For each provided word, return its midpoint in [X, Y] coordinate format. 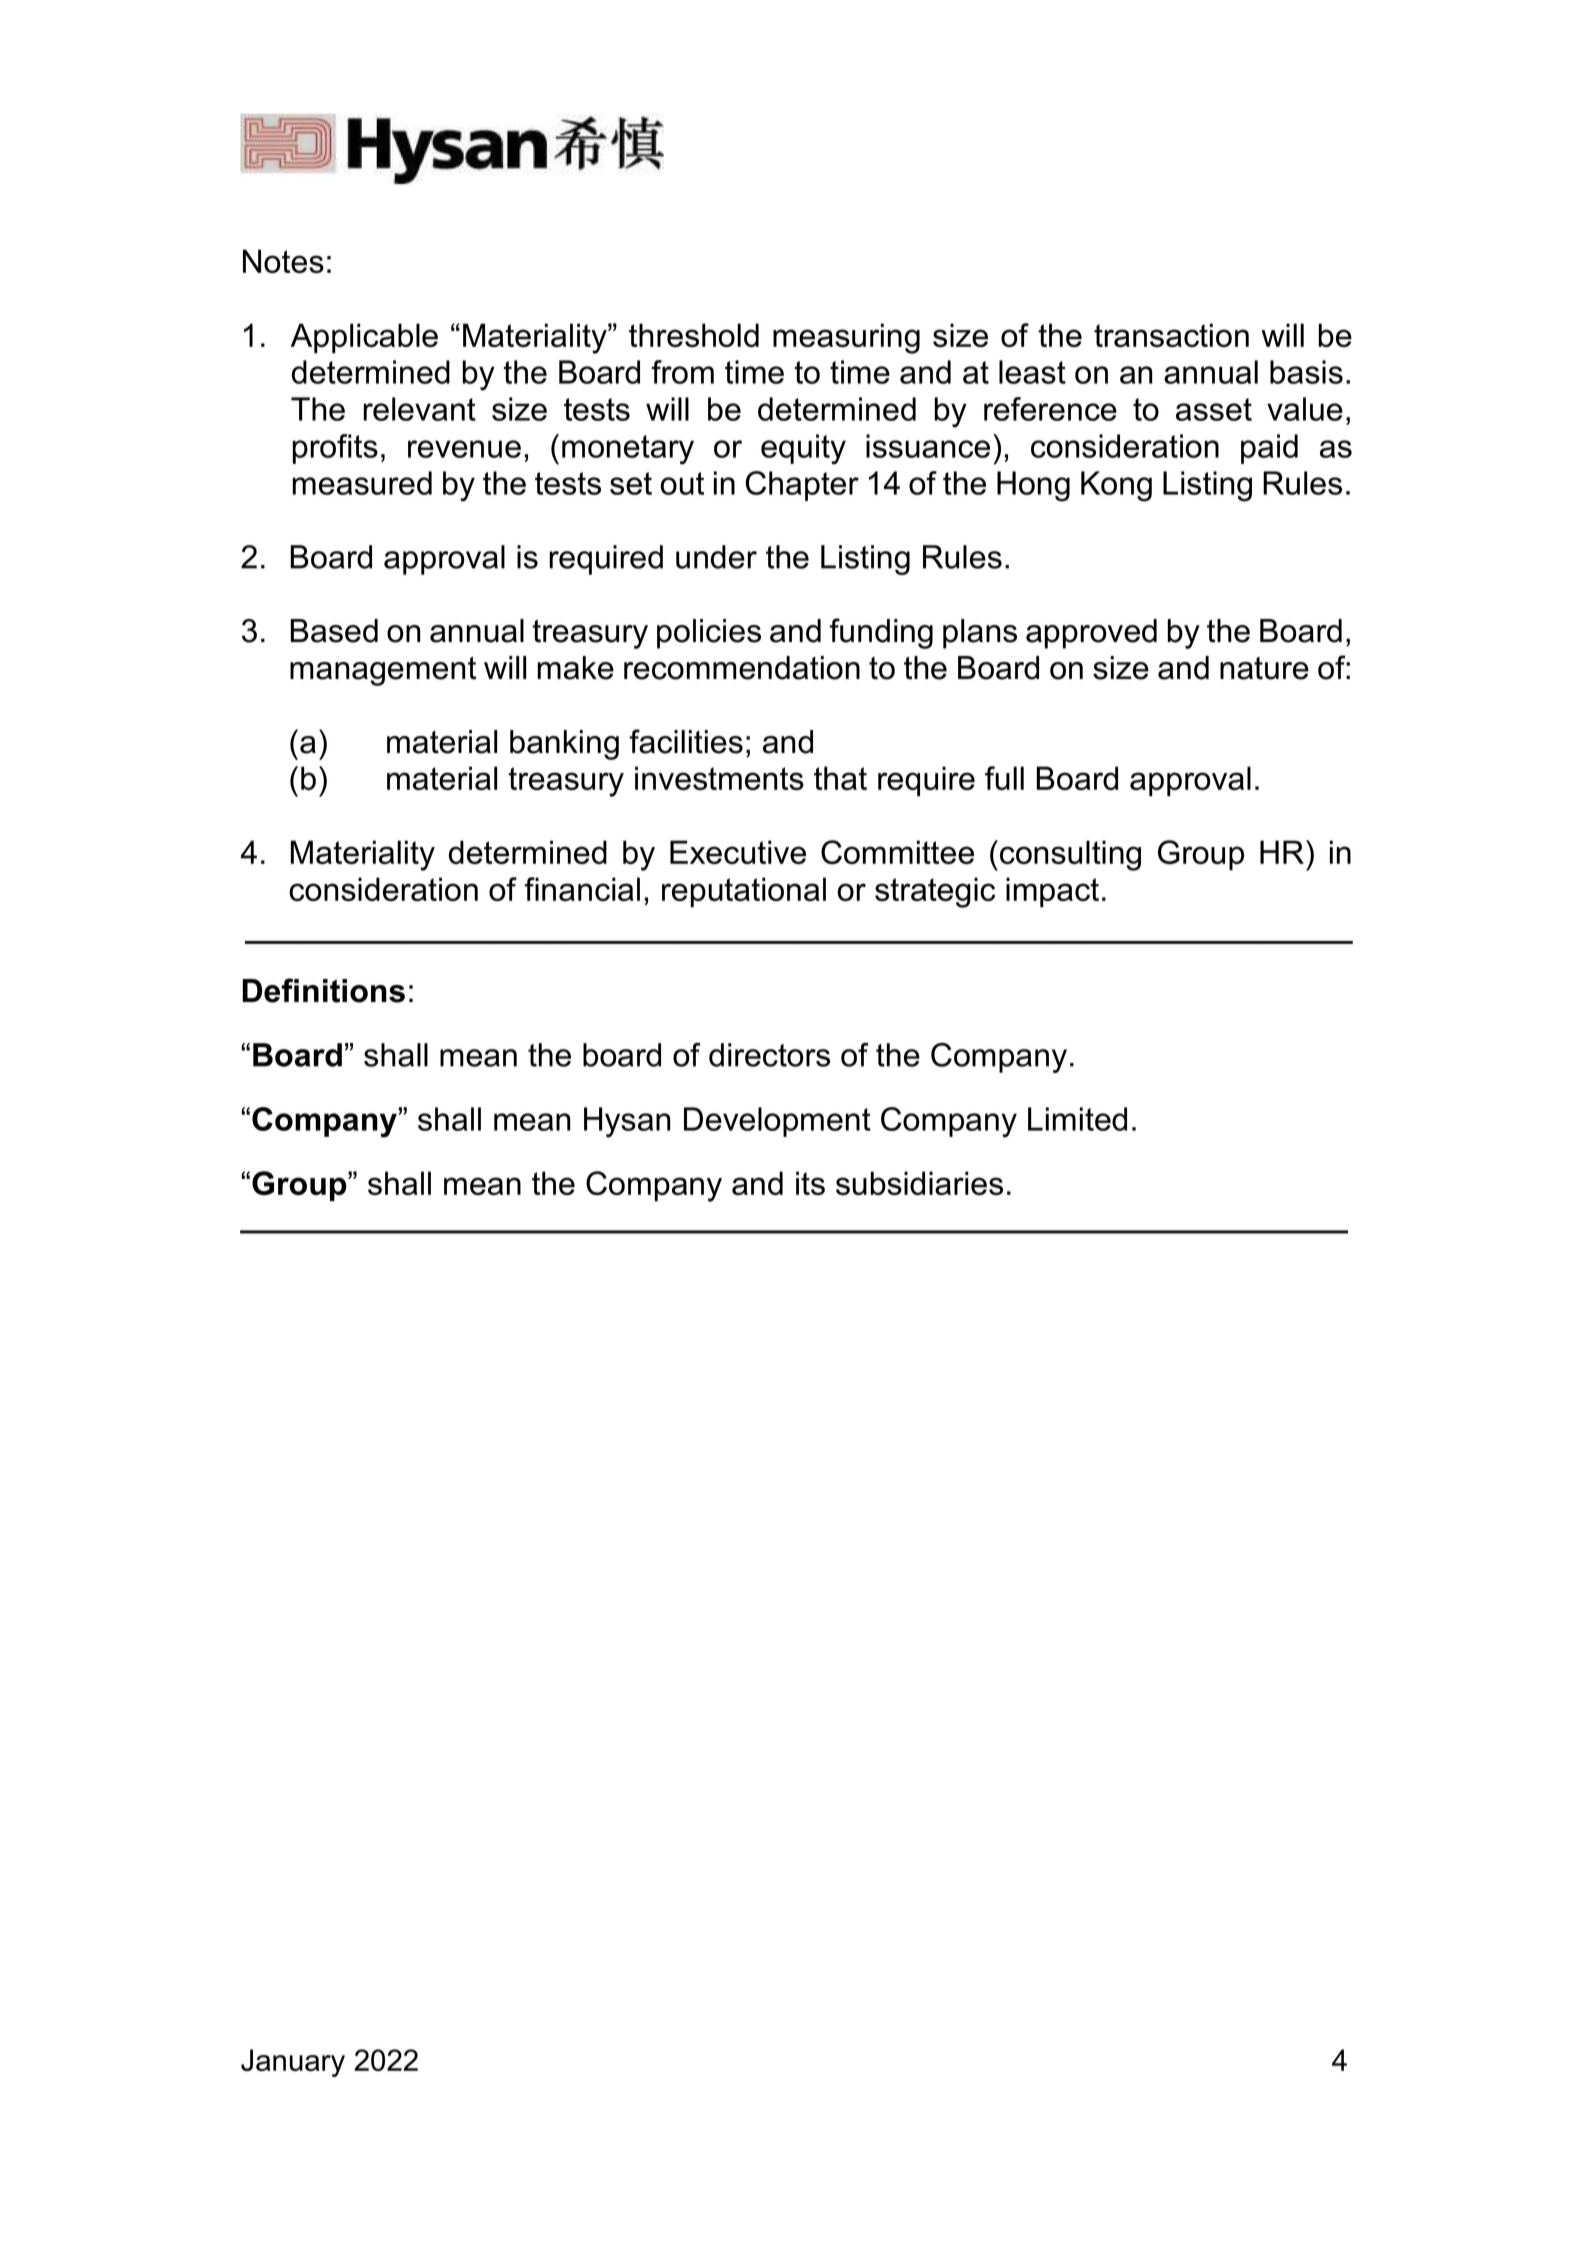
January [293, 2063]
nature [1264, 668]
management [383, 671]
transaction [1171, 335]
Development [777, 1122]
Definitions [323, 990]
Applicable [364, 338]
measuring [846, 338]
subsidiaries [919, 1183]
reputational [744, 892]
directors [769, 1055]
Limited [1077, 1119]
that [840, 778]
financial [582, 889]
